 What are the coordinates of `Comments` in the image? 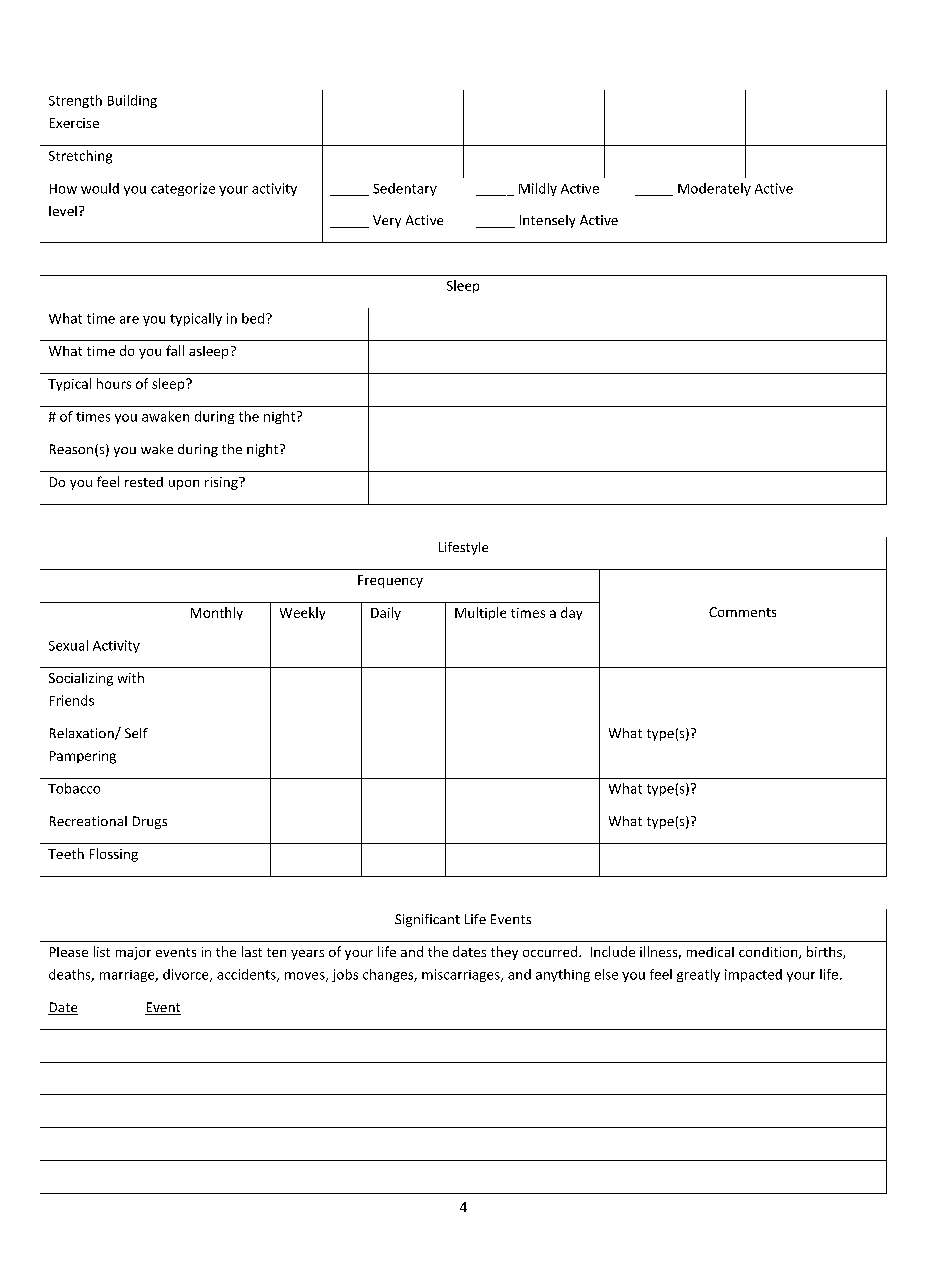 It's located at (742, 612).
